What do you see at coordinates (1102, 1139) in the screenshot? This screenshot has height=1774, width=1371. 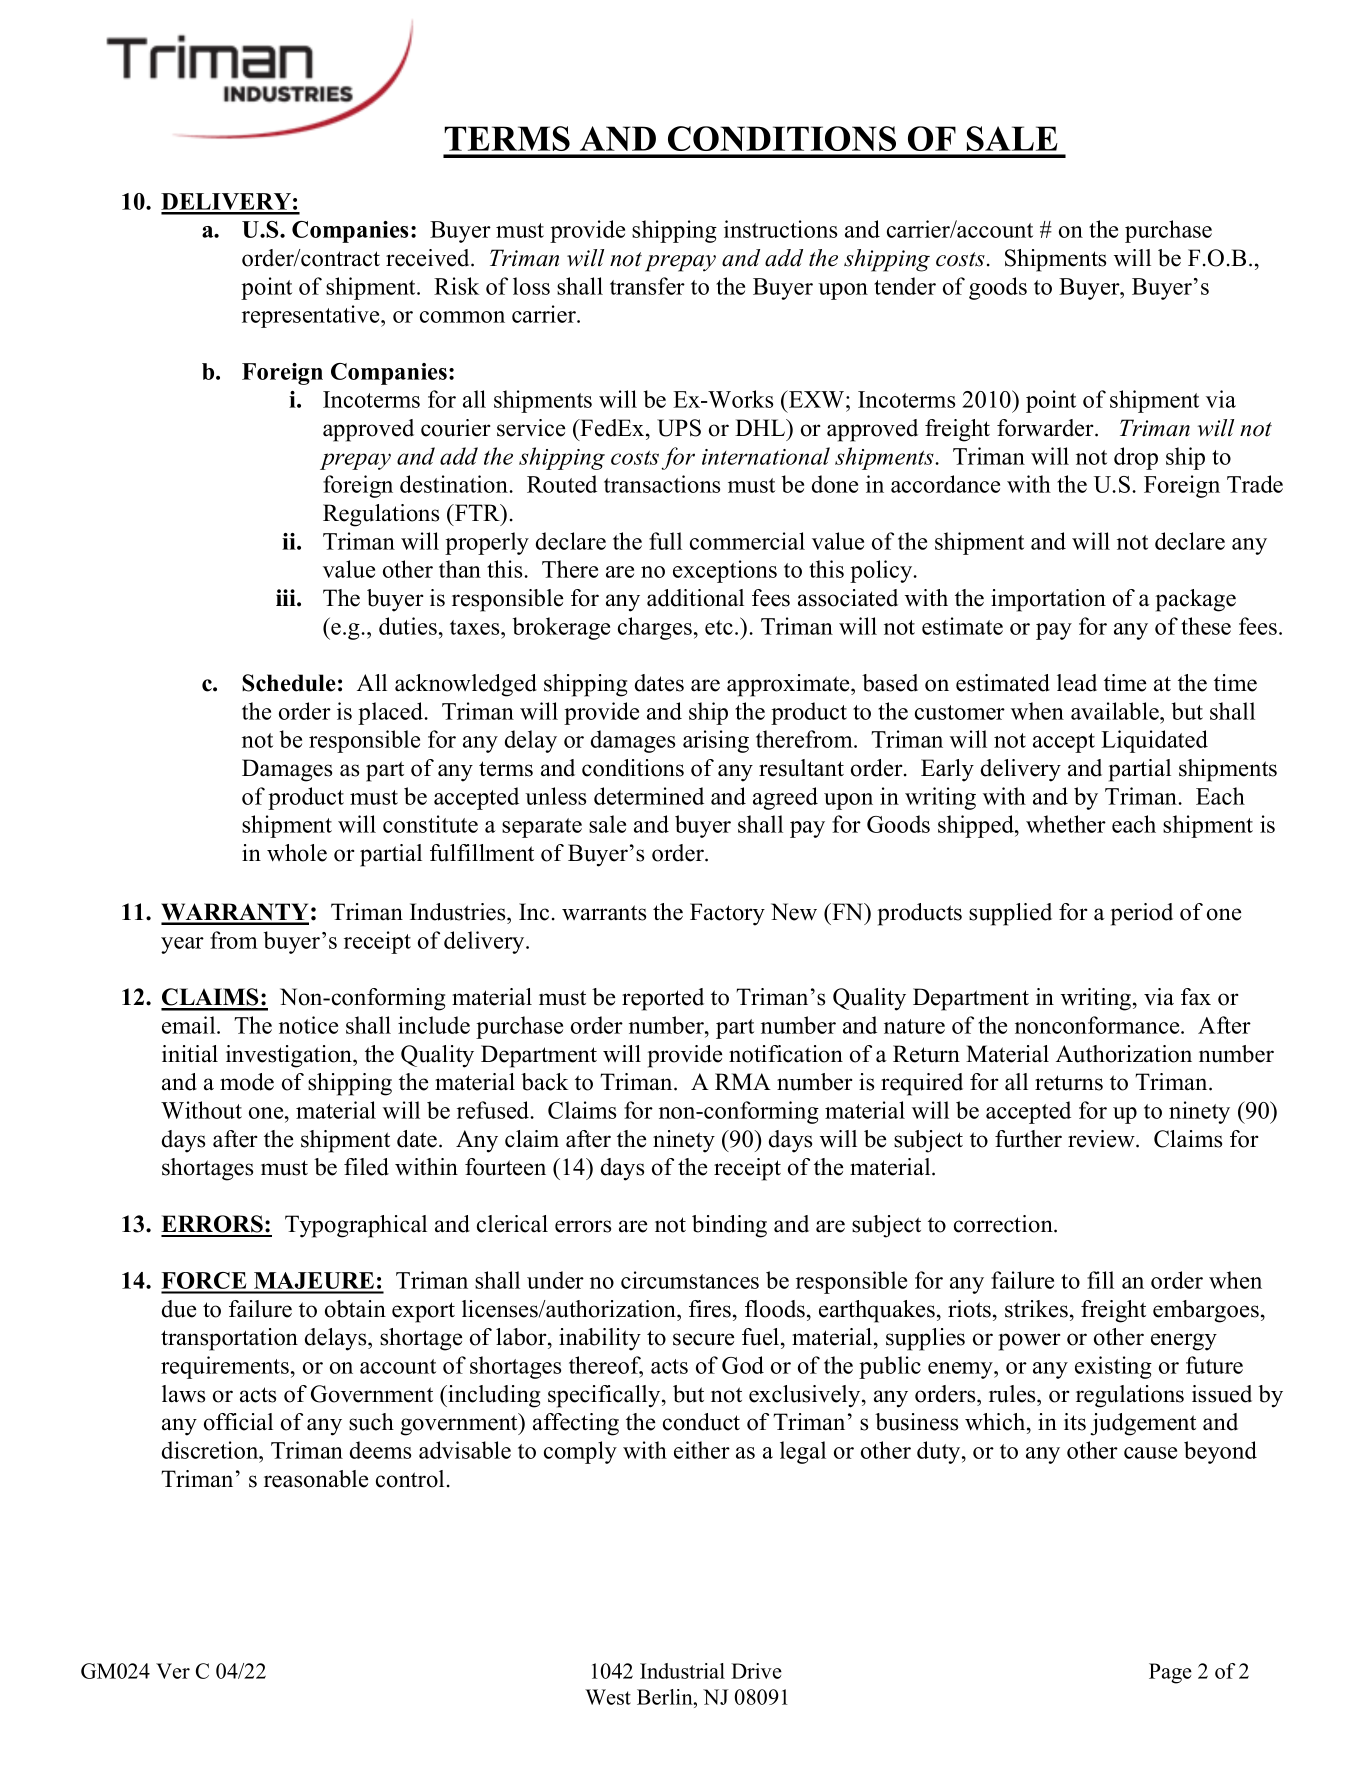 I see `review` at bounding box center [1102, 1139].
